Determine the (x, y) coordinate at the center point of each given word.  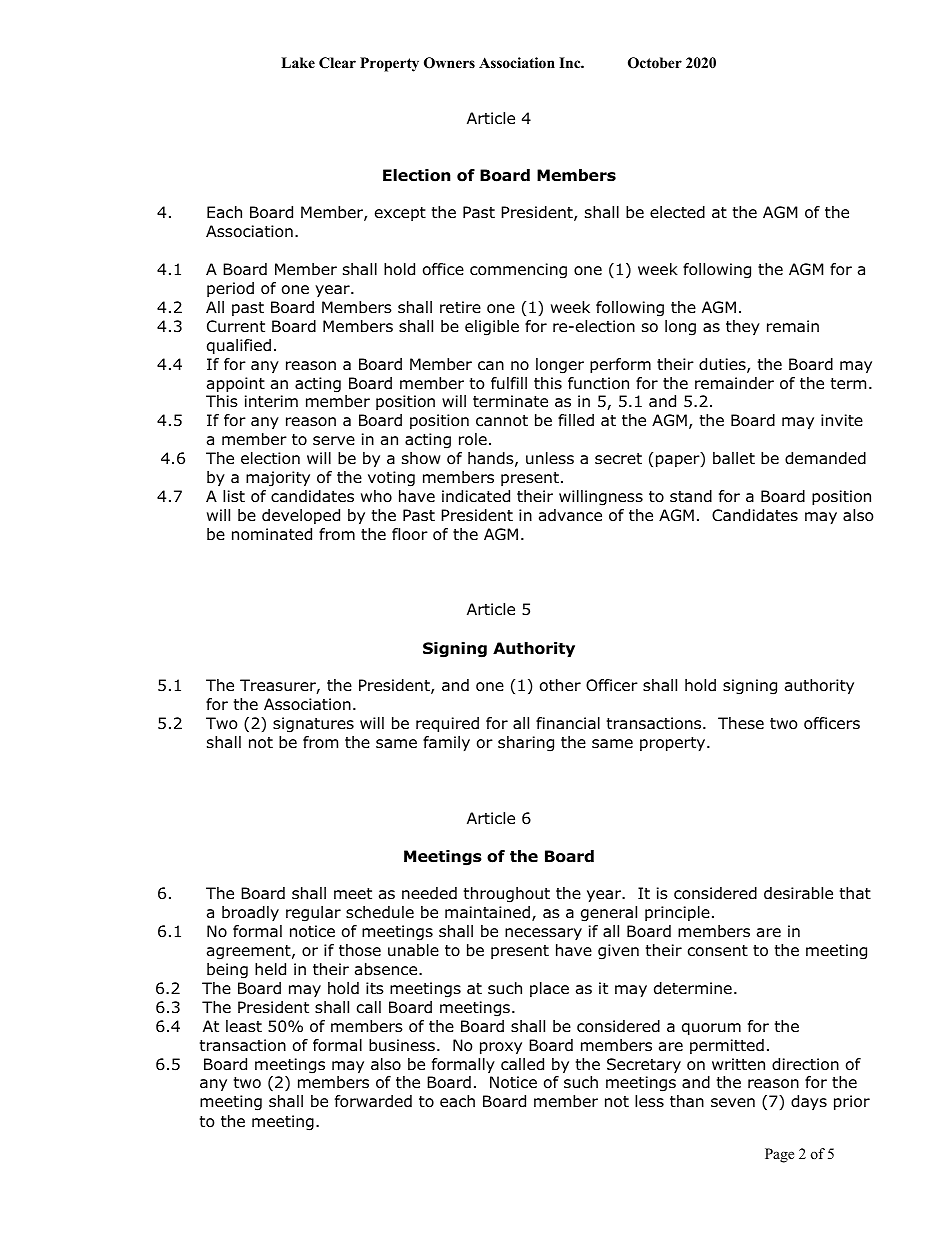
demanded (825, 458)
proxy (501, 1048)
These (741, 723)
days (809, 1102)
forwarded (373, 1101)
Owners (449, 63)
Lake (298, 62)
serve (334, 440)
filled (576, 420)
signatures (313, 725)
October (655, 63)
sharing (526, 744)
